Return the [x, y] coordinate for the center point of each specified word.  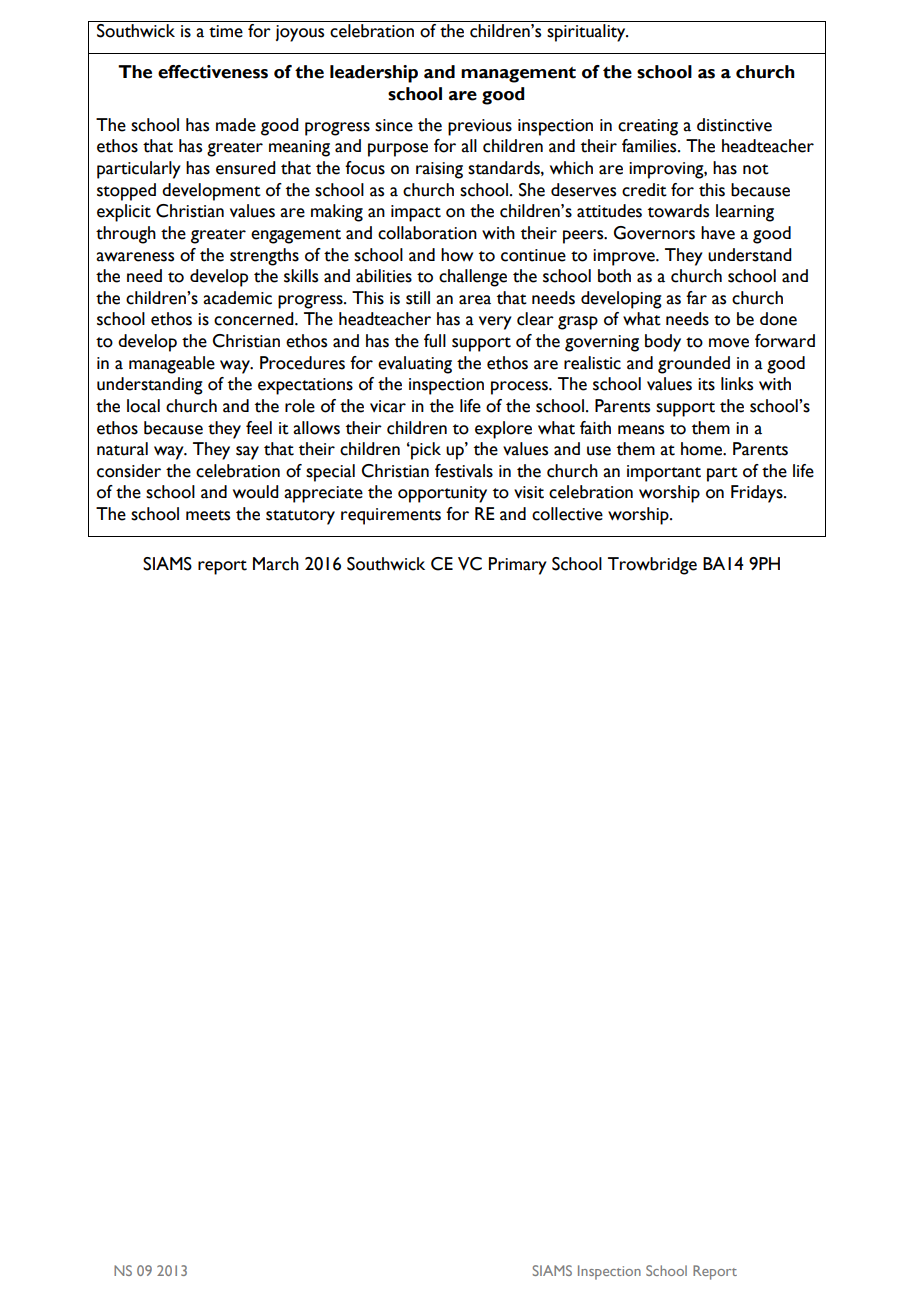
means [641, 430]
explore [503, 430]
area [475, 300]
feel [259, 428]
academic [237, 298]
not [756, 169]
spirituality [587, 33]
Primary [518, 566]
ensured [246, 168]
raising [439, 170]
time [226, 31]
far [696, 298]
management [518, 75]
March [276, 564]
